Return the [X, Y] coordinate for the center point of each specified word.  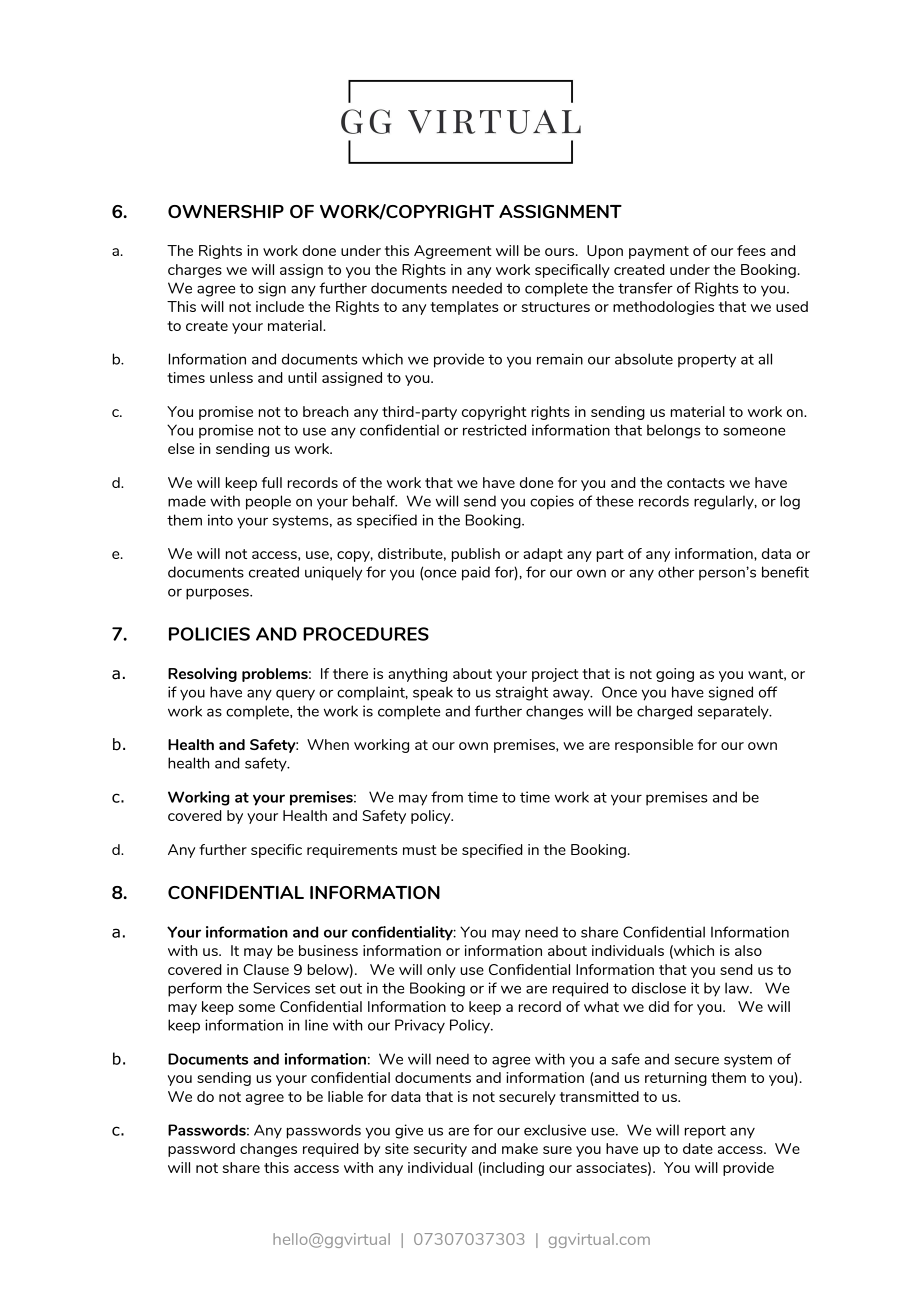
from [447, 797]
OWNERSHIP [226, 211]
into [220, 520]
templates [464, 308]
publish [476, 555]
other [676, 572]
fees [751, 250]
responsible [654, 746]
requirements [352, 851]
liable [345, 1096]
